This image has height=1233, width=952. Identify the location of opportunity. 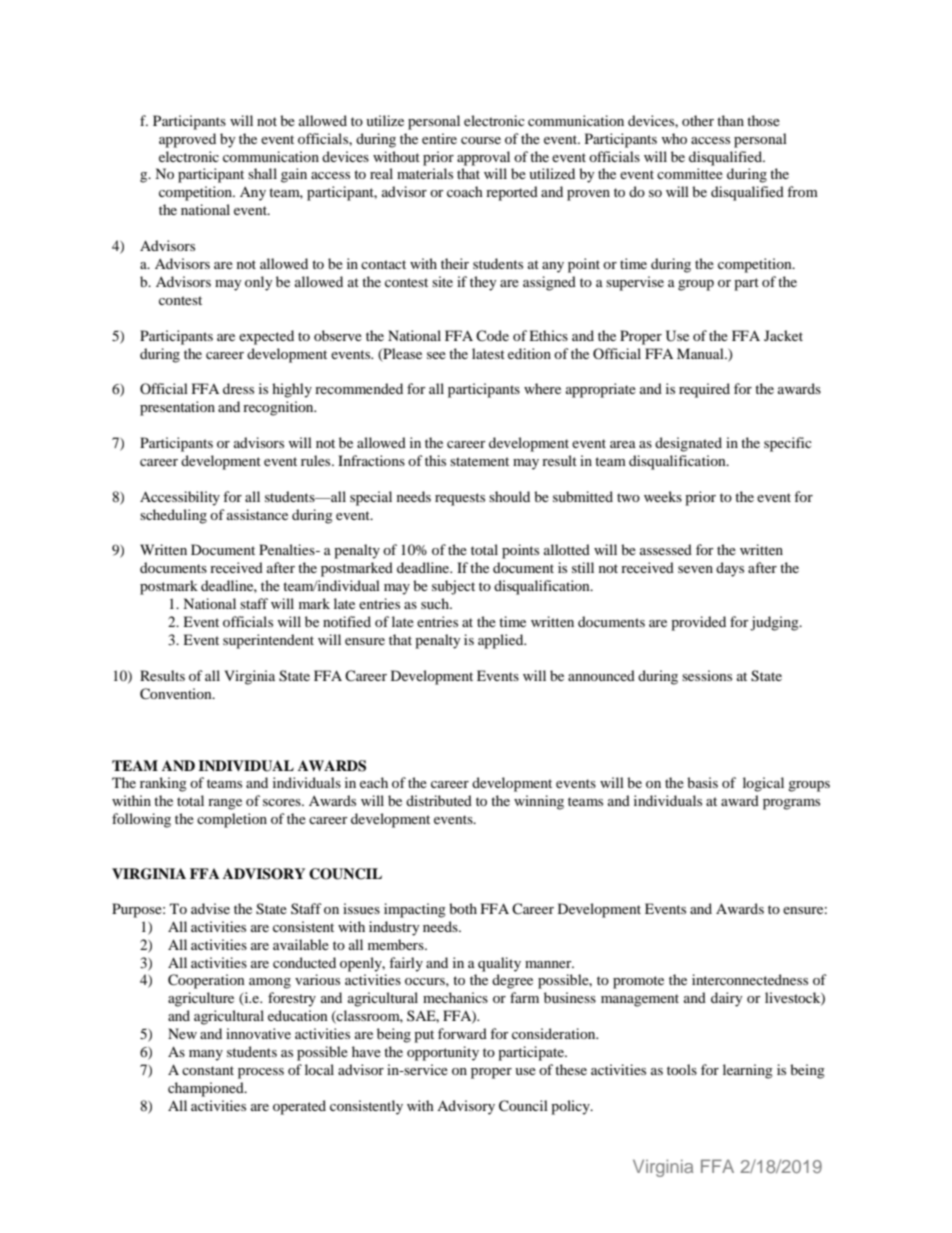
(443, 1053).
